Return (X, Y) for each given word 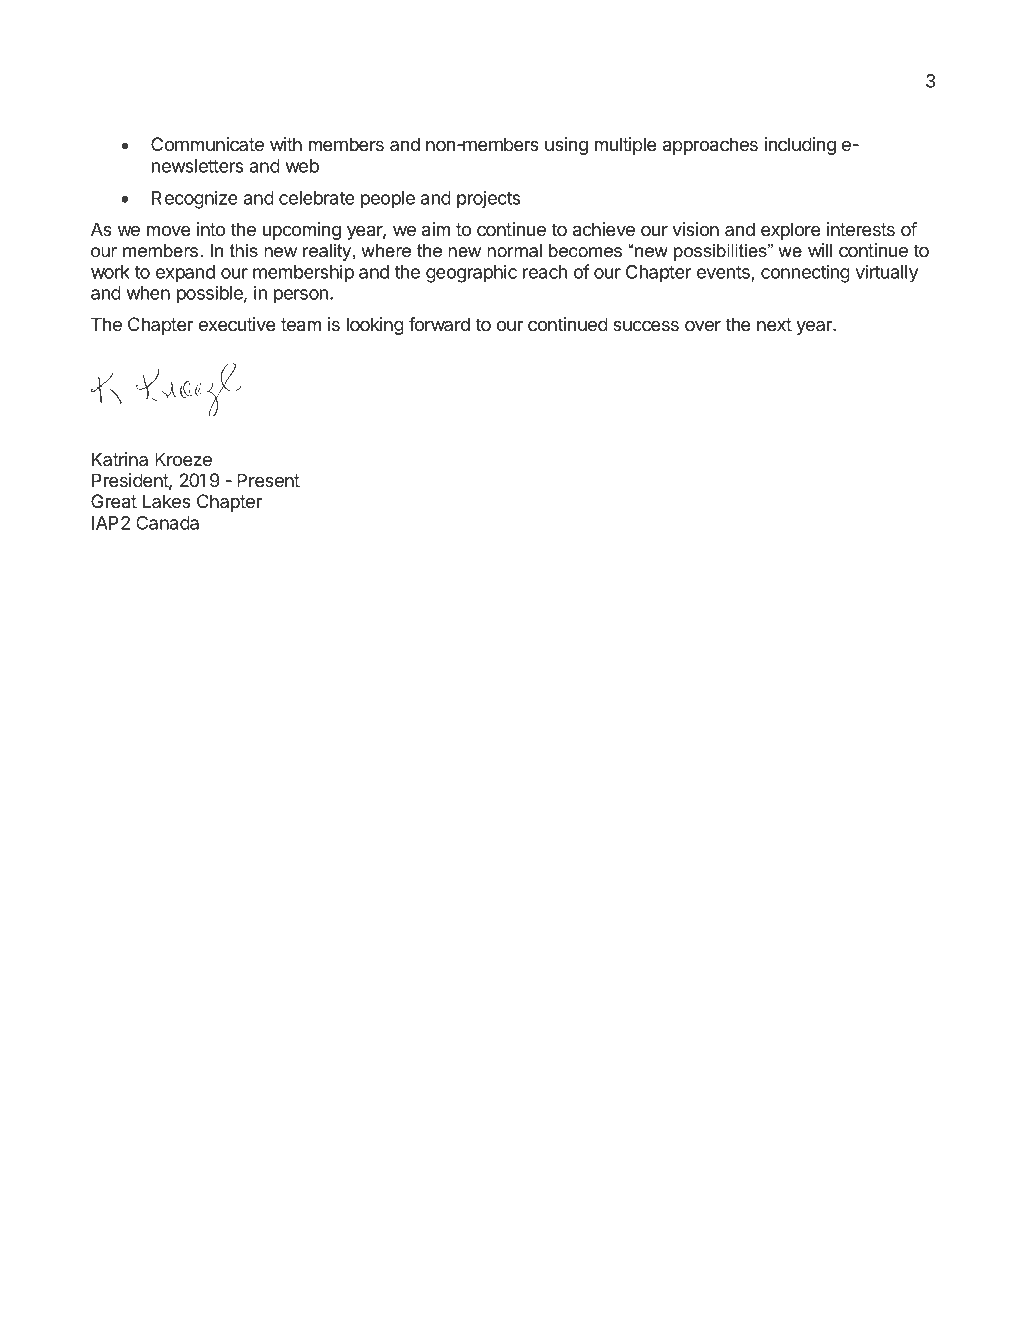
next (774, 324)
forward (439, 324)
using (566, 146)
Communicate (207, 144)
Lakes (167, 501)
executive (237, 324)
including (800, 146)
